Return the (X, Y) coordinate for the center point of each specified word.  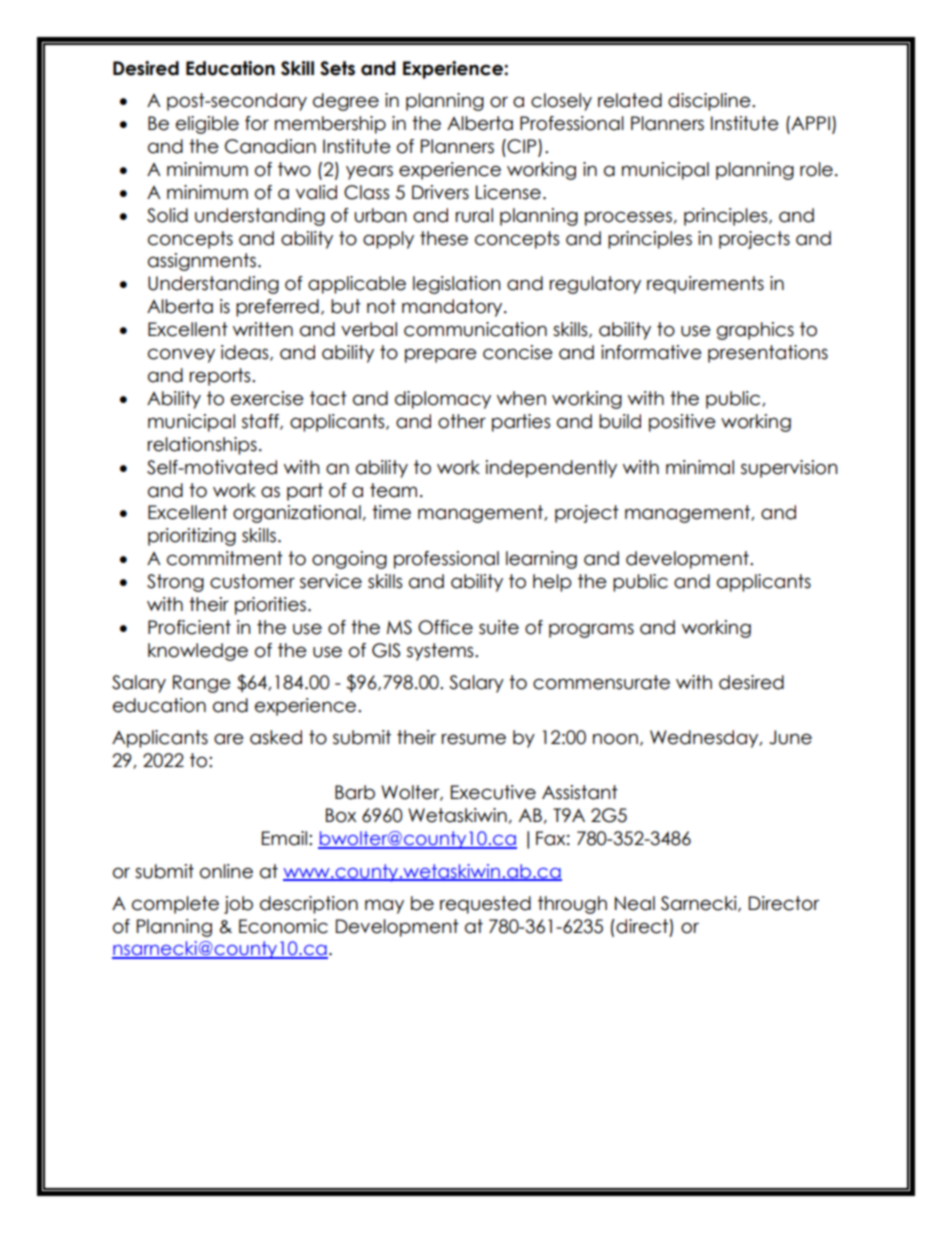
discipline (710, 102)
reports (221, 377)
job (238, 905)
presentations (768, 354)
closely (561, 102)
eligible (207, 125)
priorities (270, 606)
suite (499, 627)
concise (518, 352)
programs (591, 630)
